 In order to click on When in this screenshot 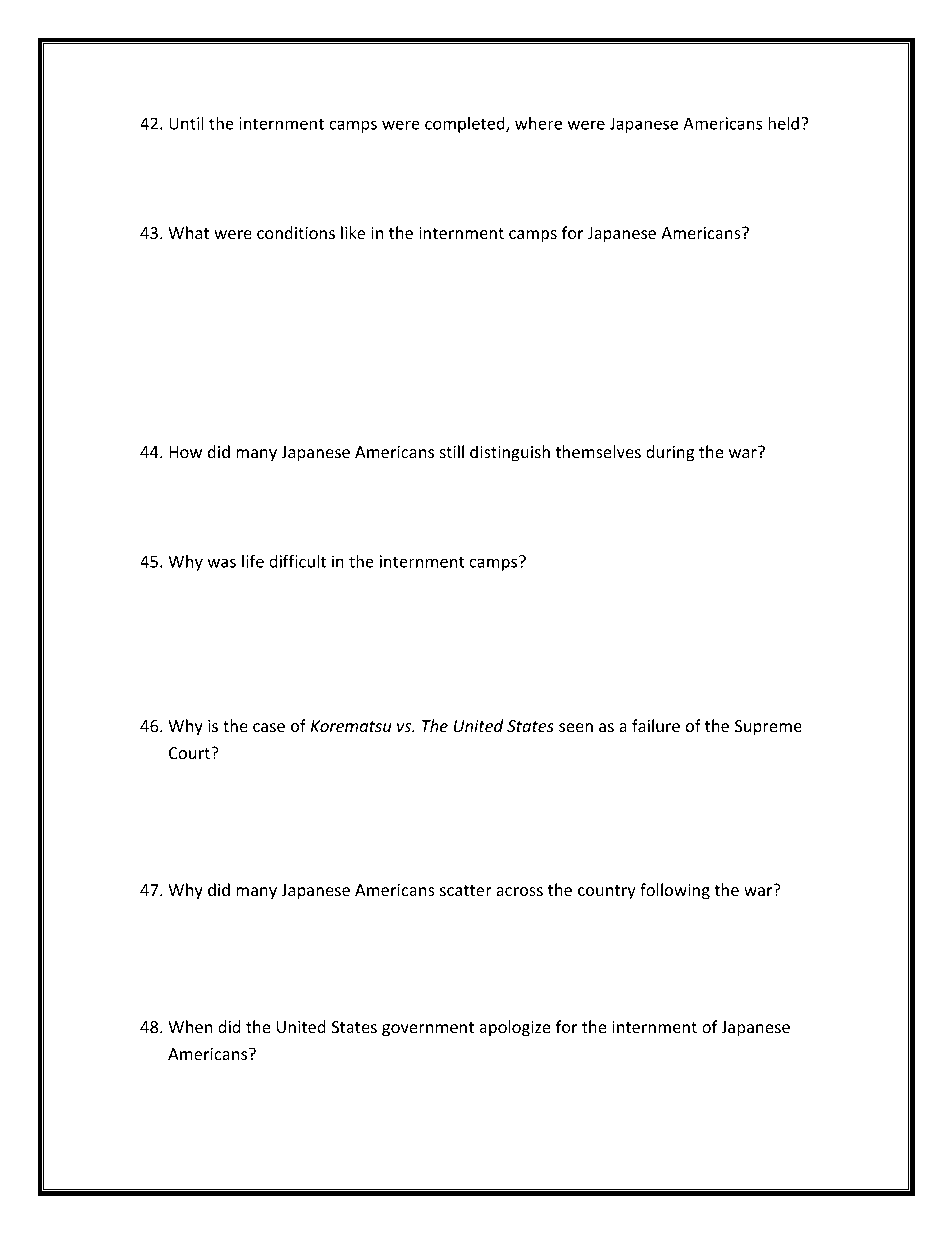, I will do `click(190, 1026)`.
